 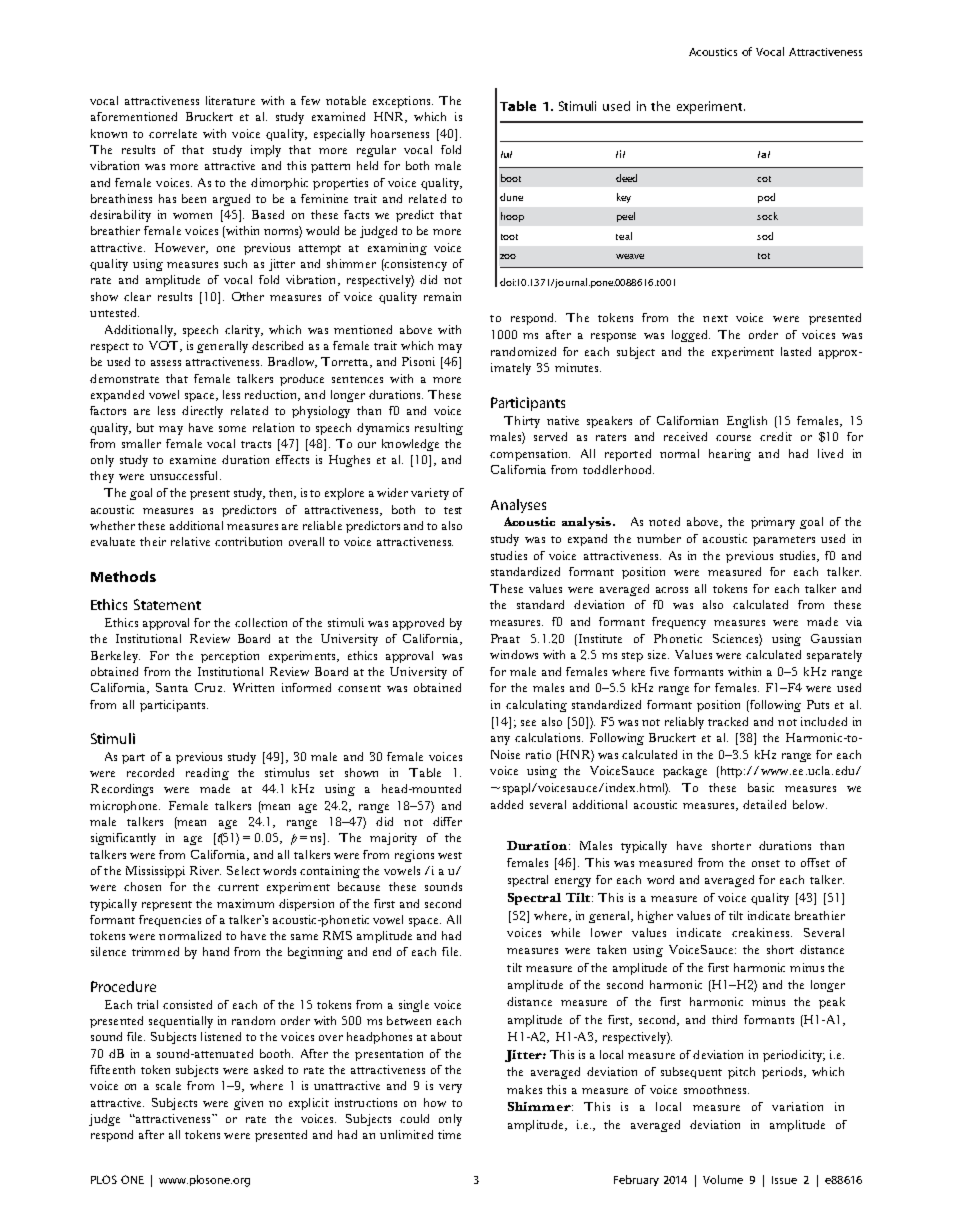 What do you see at coordinates (723, 1179) in the screenshot?
I see `Volume` at bounding box center [723, 1179].
